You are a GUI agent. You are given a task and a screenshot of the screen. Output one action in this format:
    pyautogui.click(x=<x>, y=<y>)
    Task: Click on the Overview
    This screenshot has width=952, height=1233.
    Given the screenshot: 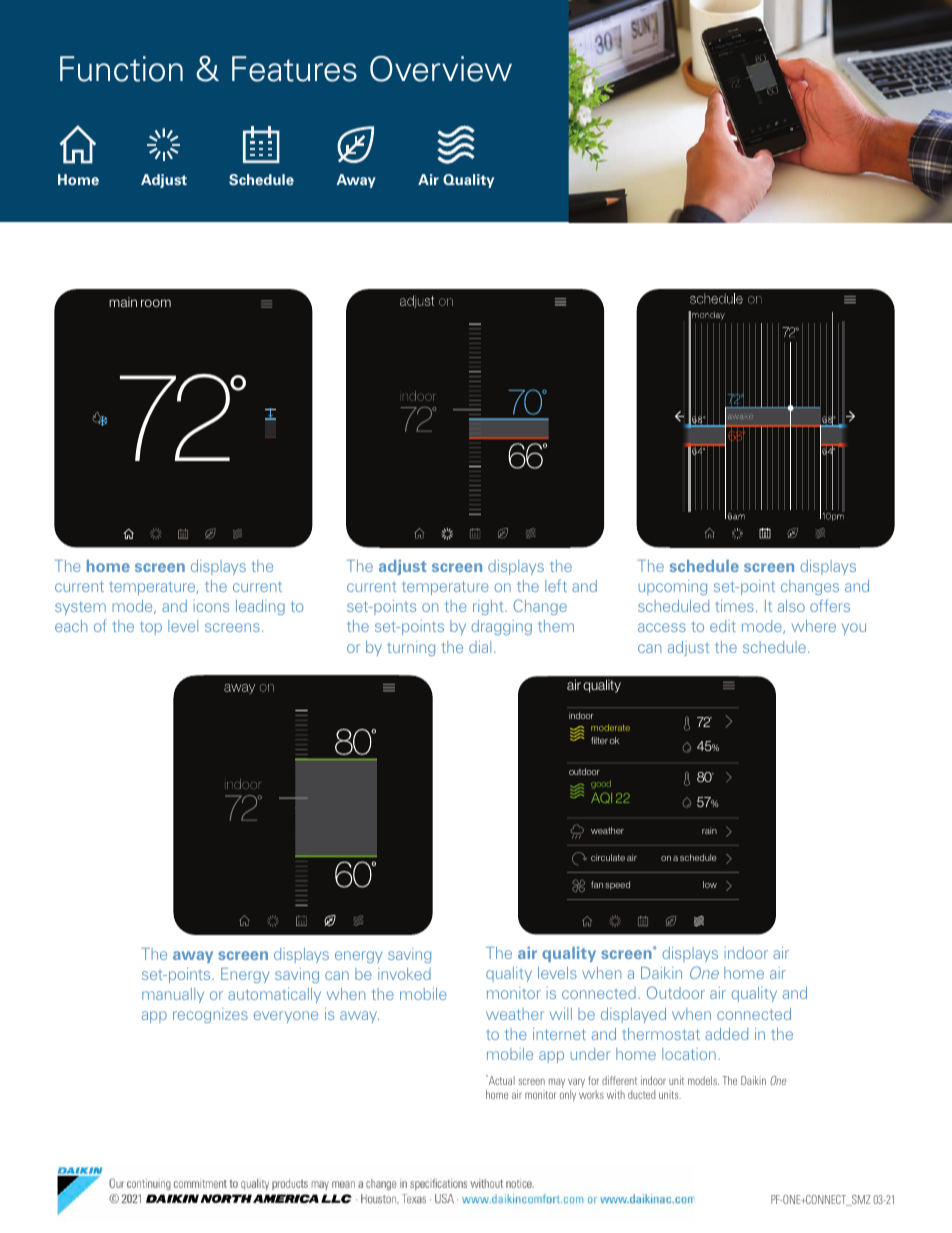 What is the action you would take?
    pyautogui.click(x=441, y=69)
